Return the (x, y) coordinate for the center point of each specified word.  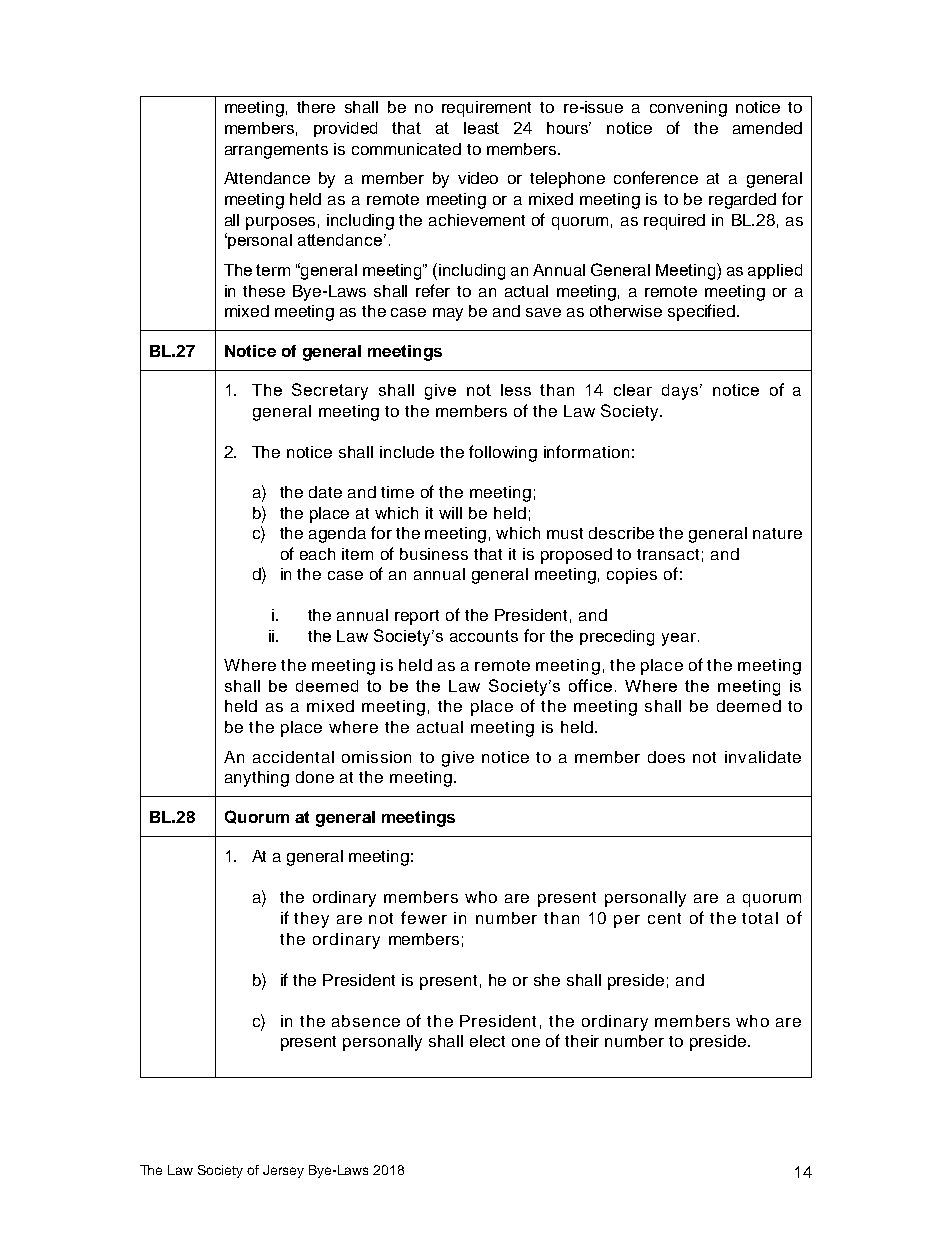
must (565, 533)
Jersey (283, 1171)
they (311, 920)
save (543, 312)
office (590, 685)
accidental (293, 757)
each (317, 554)
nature (777, 533)
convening (688, 109)
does (666, 757)
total (760, 918)
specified (701, 312)
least (481, 128)
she (547, 980)
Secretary (330, 391)
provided (345, 129)
